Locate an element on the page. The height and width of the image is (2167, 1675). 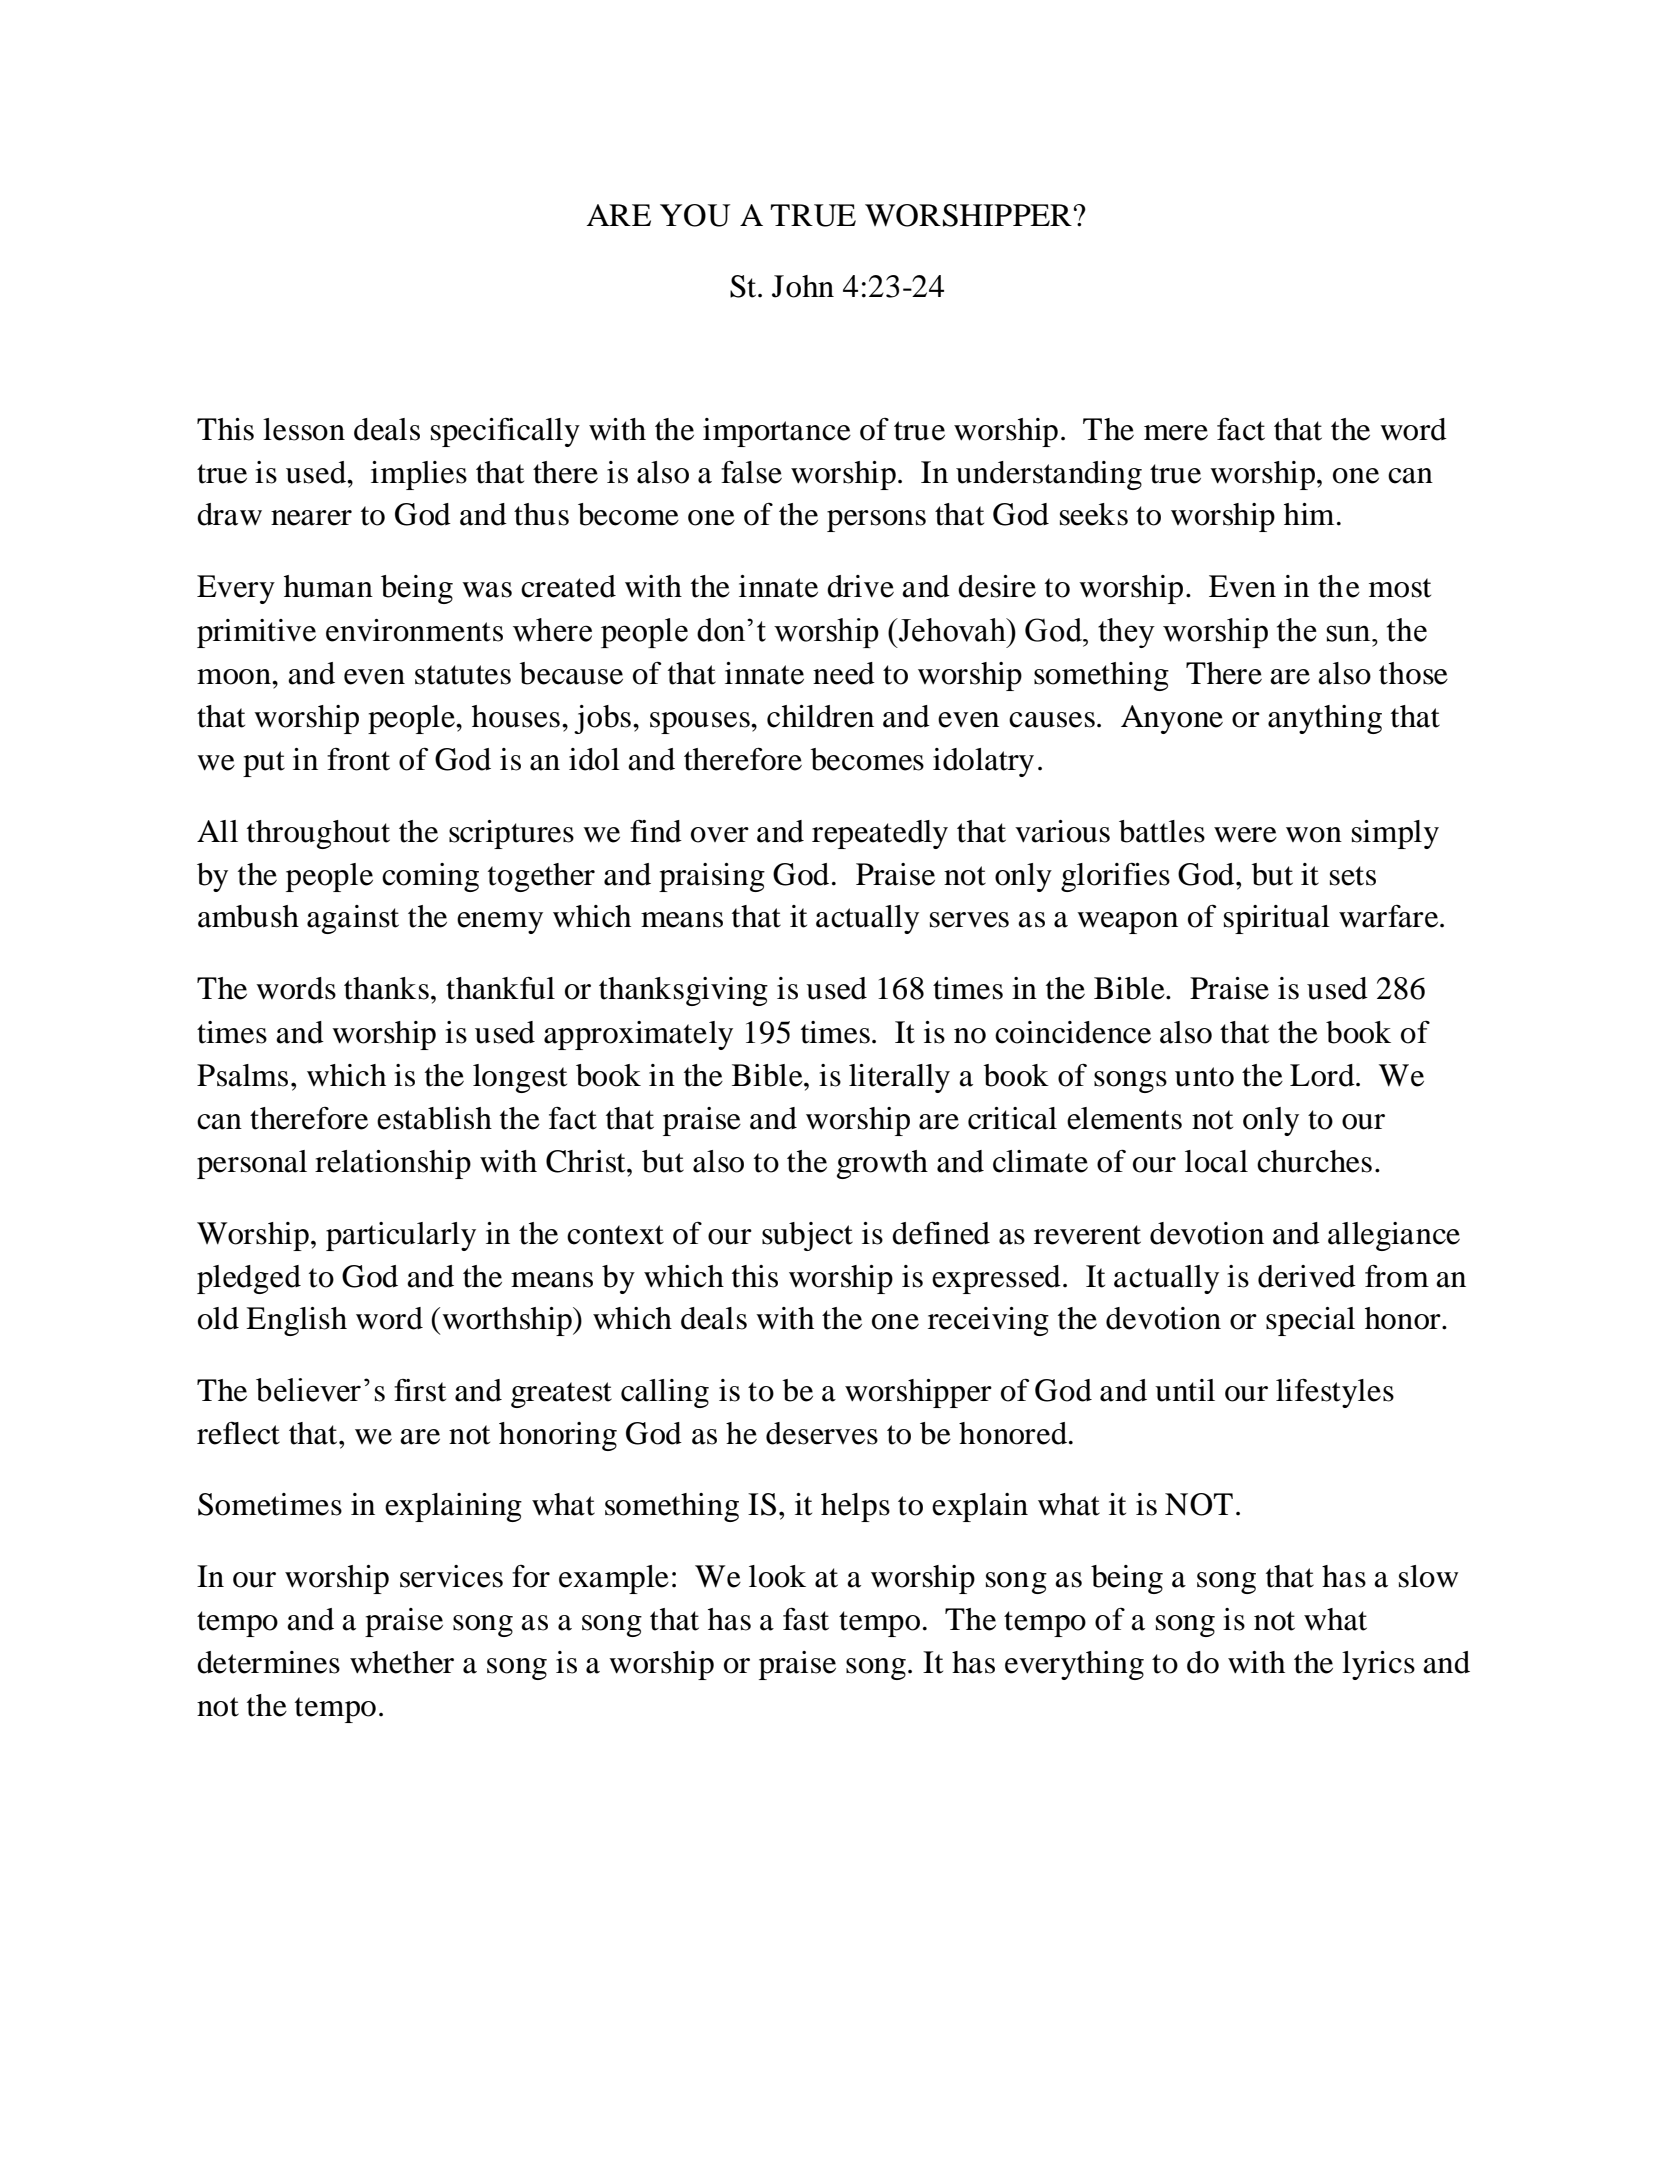
front is located at coordinates (358, 759).
